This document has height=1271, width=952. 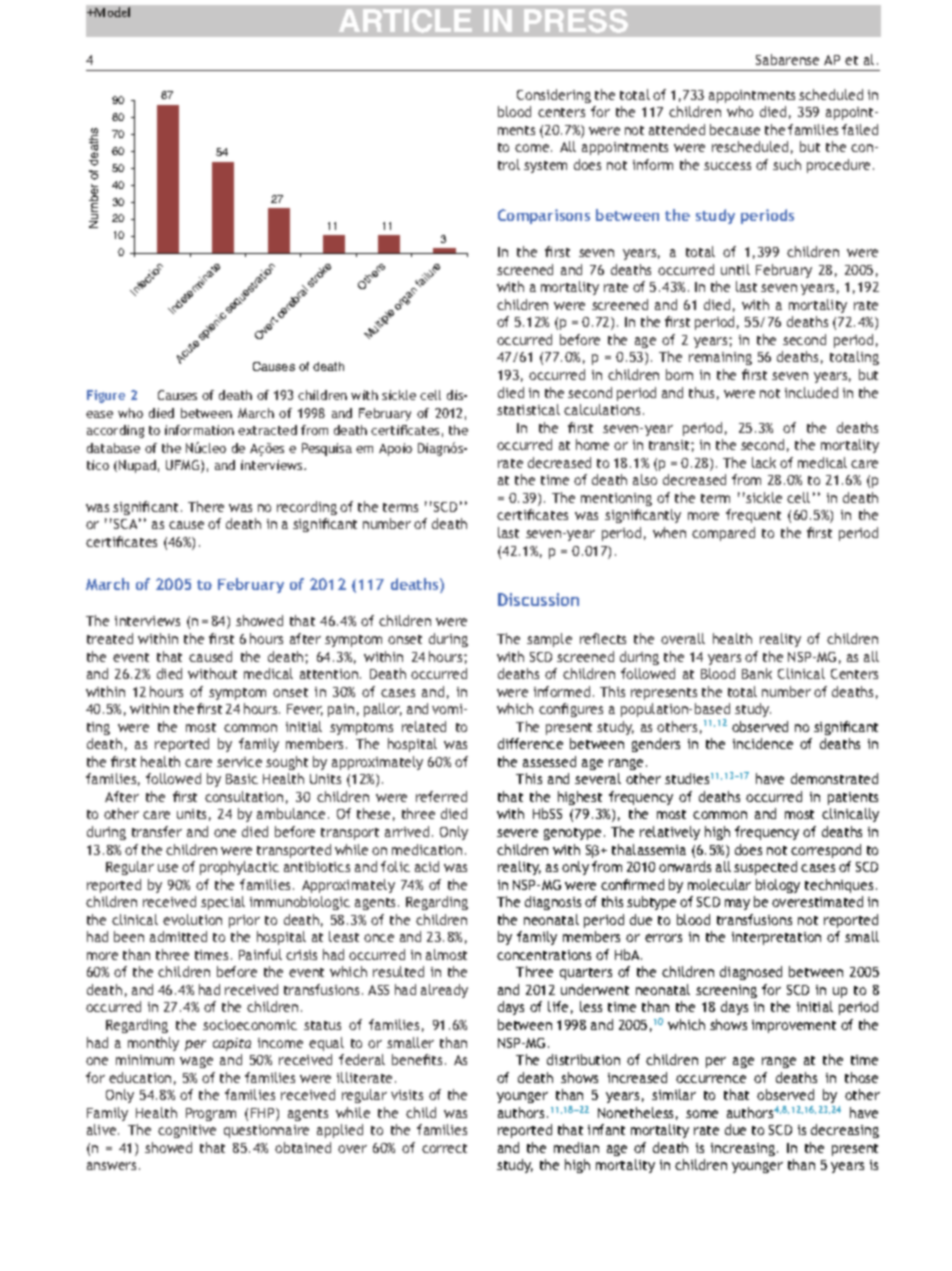 What do you see at coordinates (538, 599) in the document?
I see `Discussion` at bounding box center [538, 599].
